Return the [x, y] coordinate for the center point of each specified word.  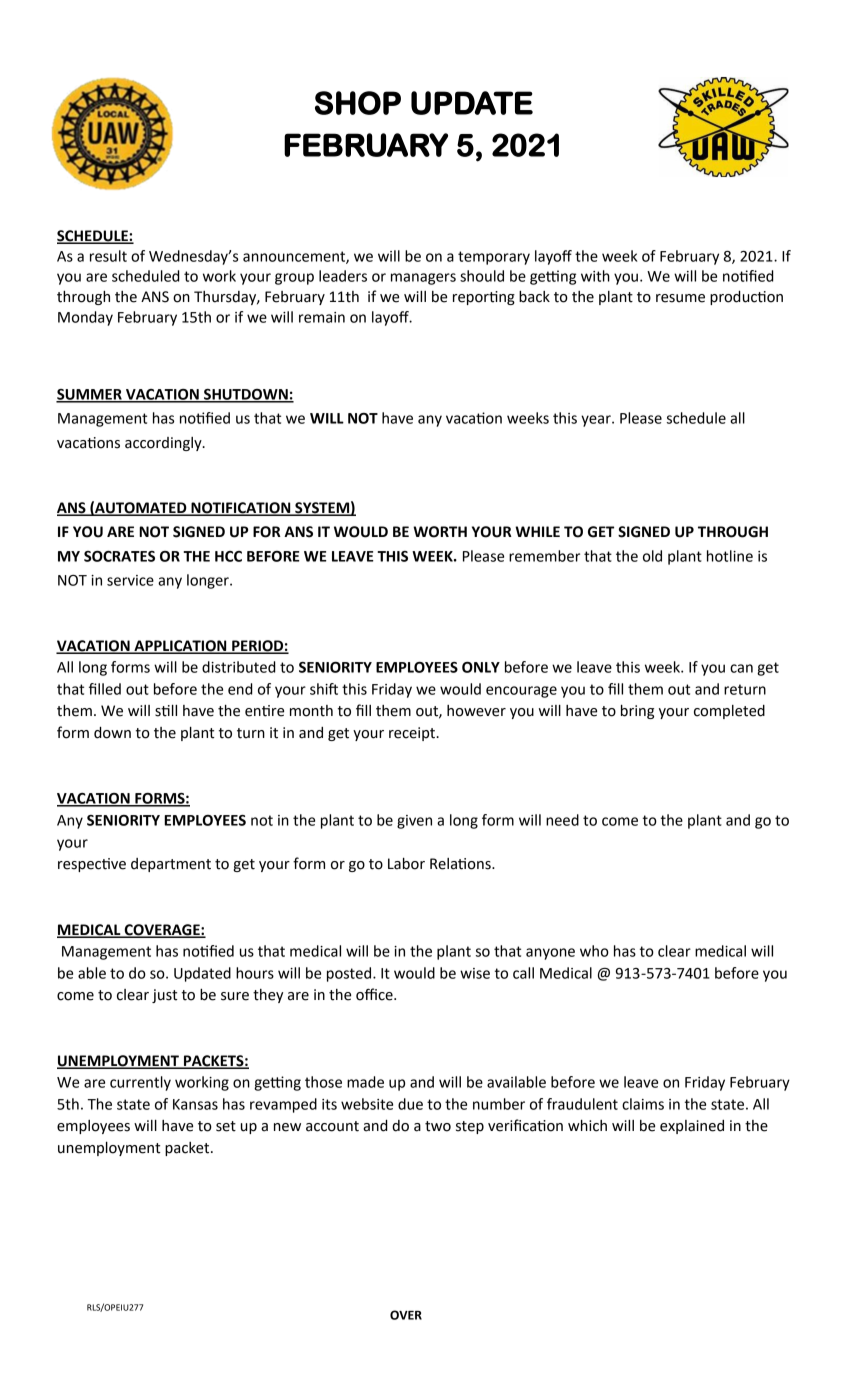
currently [140, 1083]
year [597, 421]
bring [637, 712]
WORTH [440, 532]
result [108, 256]
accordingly [164, 444]
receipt [413, 734]
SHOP [358, 103]
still [166, 711]
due [410, 1104]
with [595, 276]
